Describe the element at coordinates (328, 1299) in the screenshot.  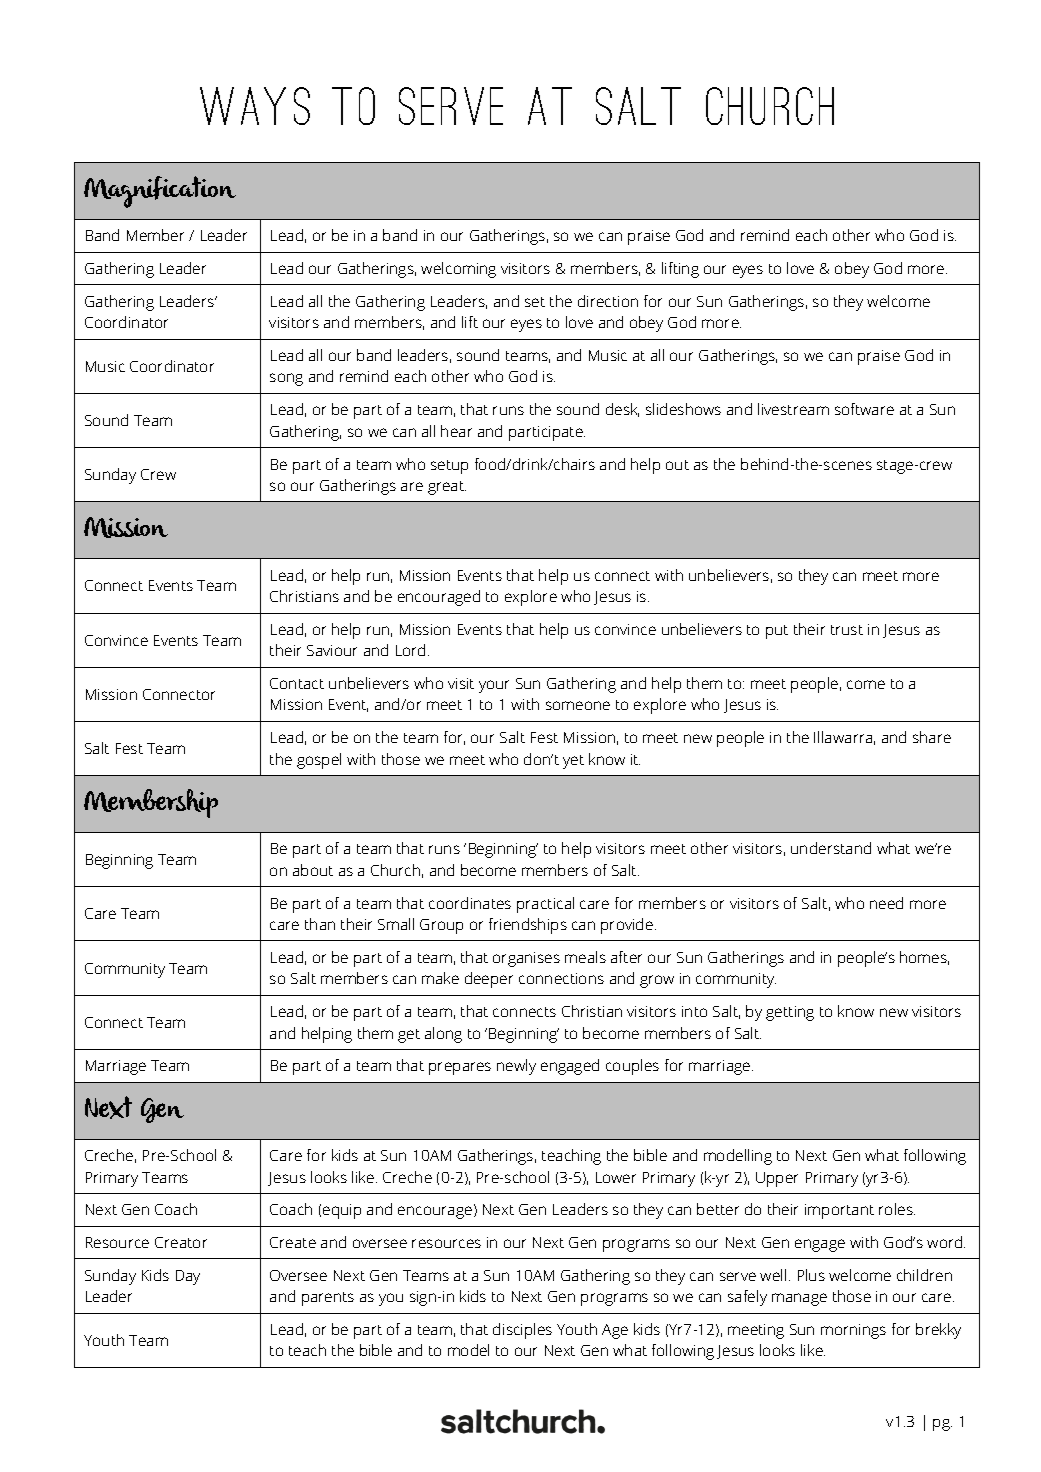
I see `parents` at that location.
